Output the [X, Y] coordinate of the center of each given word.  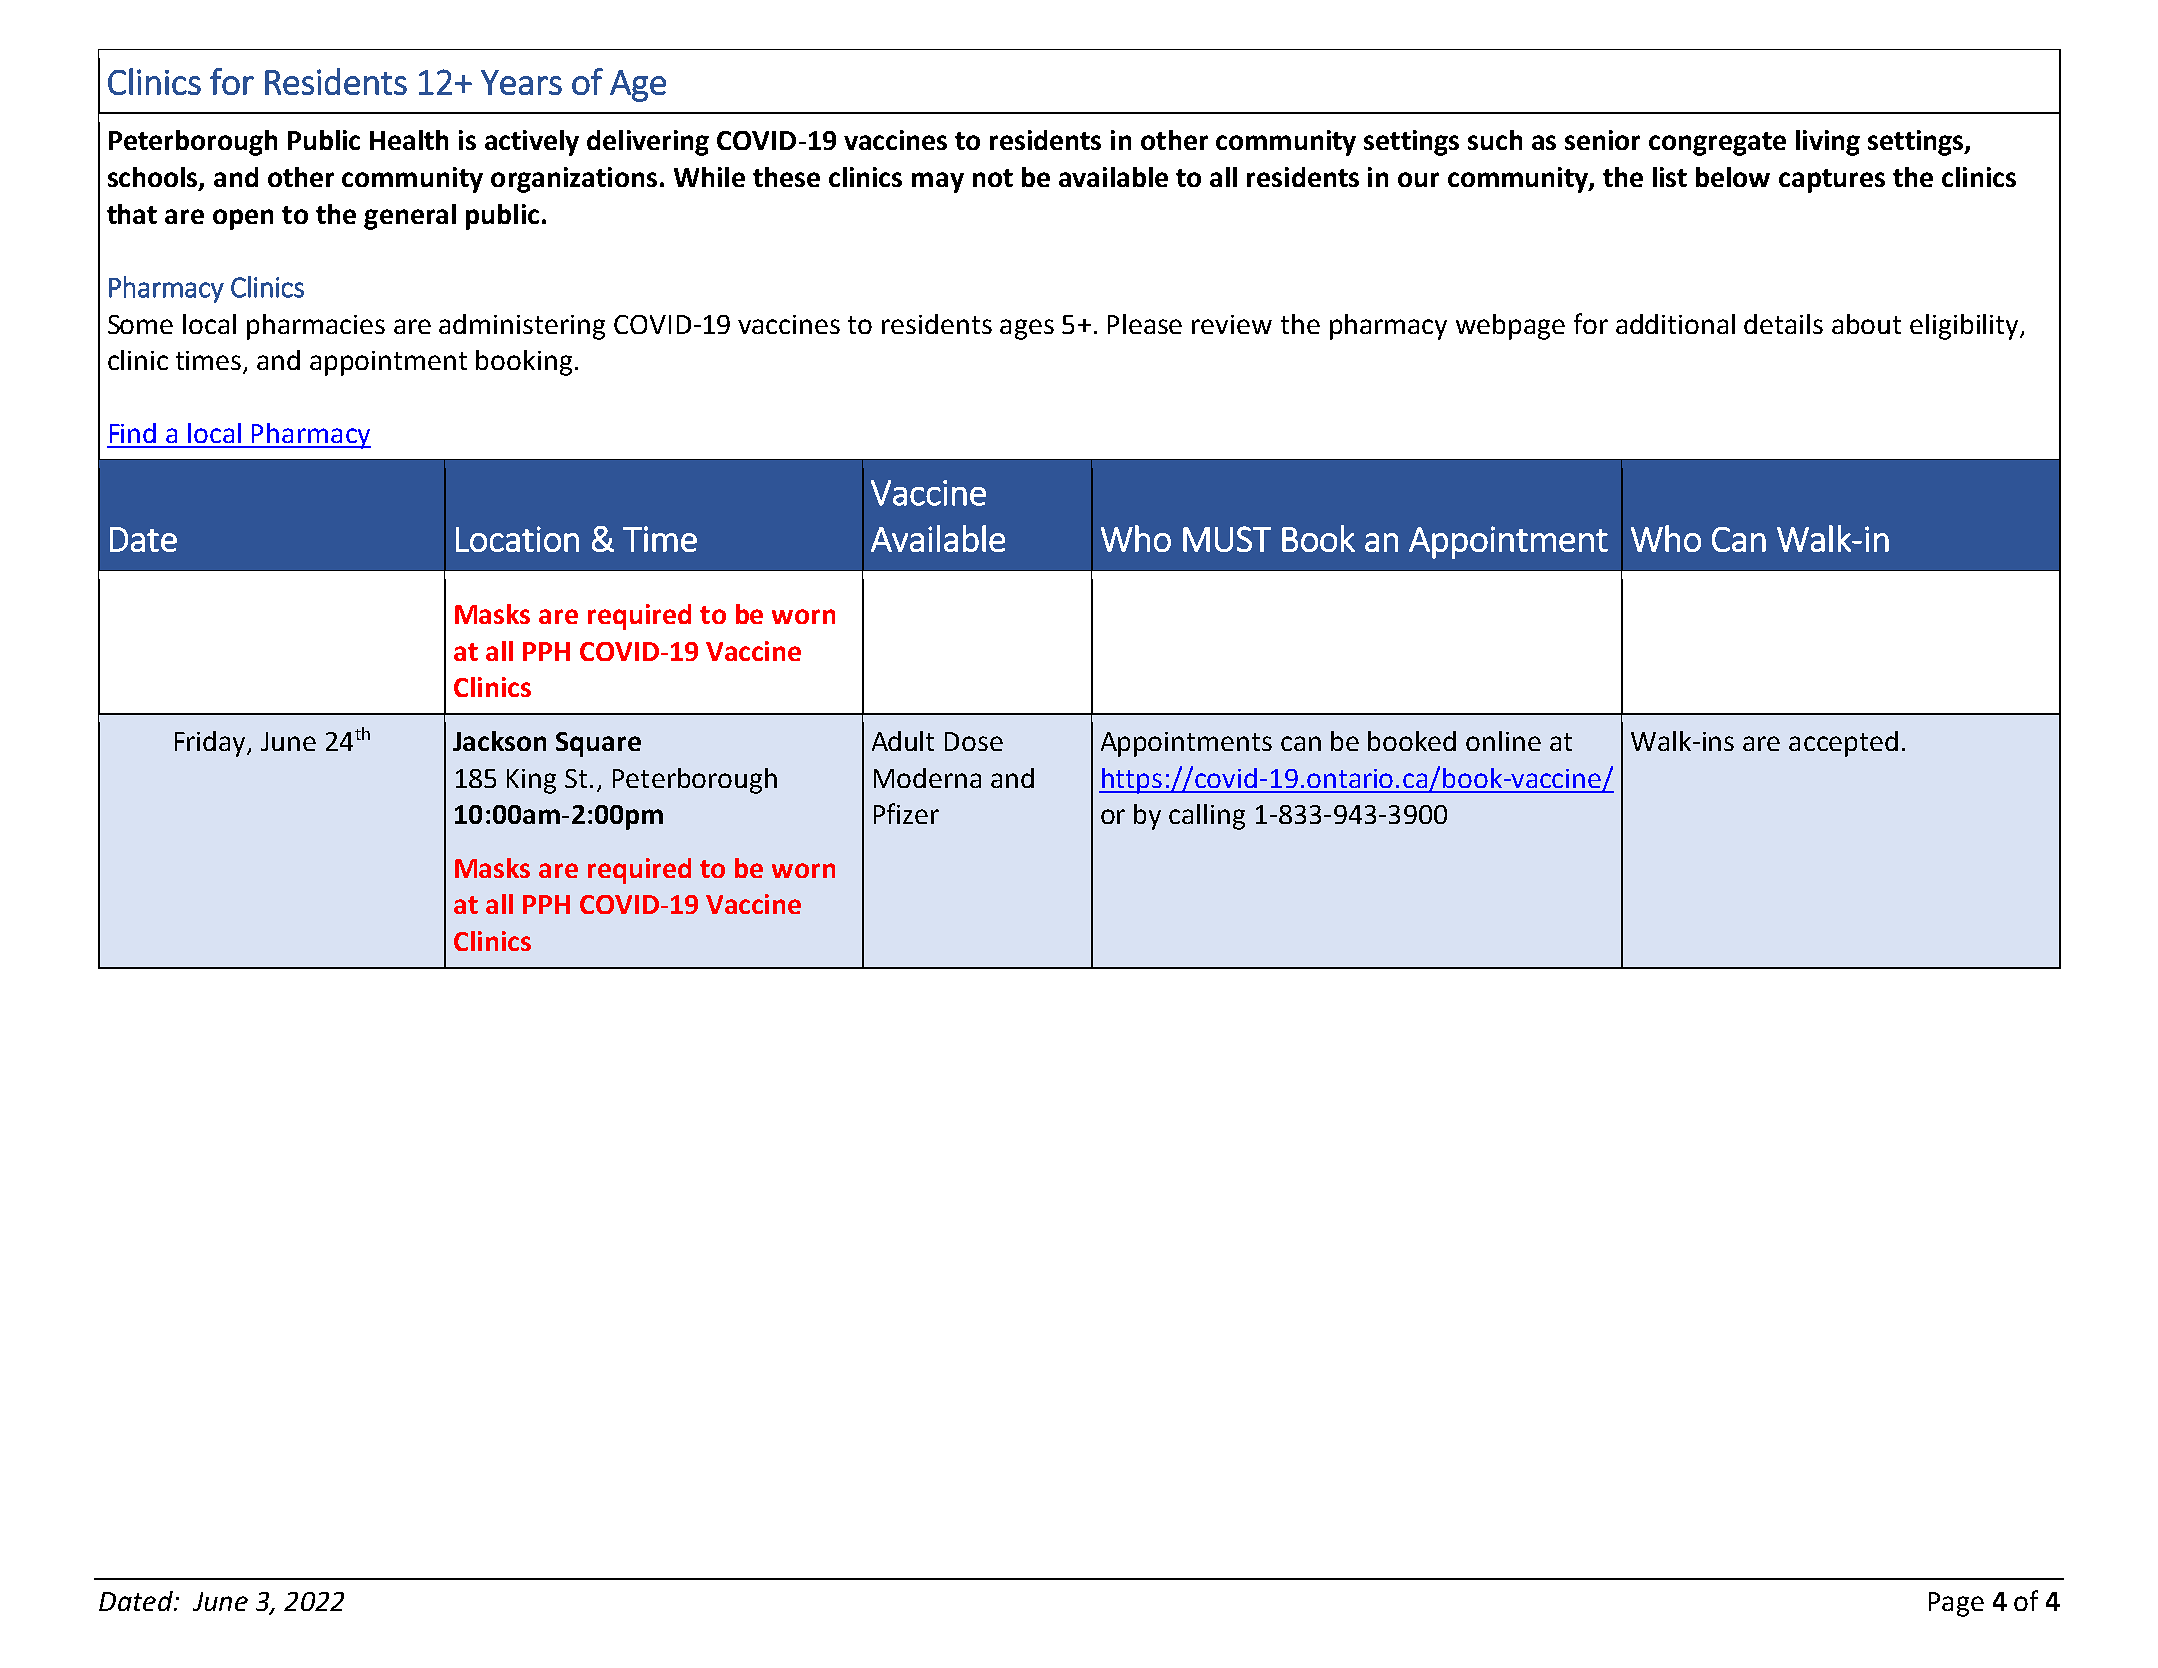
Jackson [499, 741]
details [1783, 324]
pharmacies [316, 327]
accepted [1843, 744]
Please [1145, 324]
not [993, 178]
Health [409, 140]
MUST [1227, 539]
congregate [1717, 144]
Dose [974, 741]
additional [1675, 324]
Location [517, 539]
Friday [212, 744]
